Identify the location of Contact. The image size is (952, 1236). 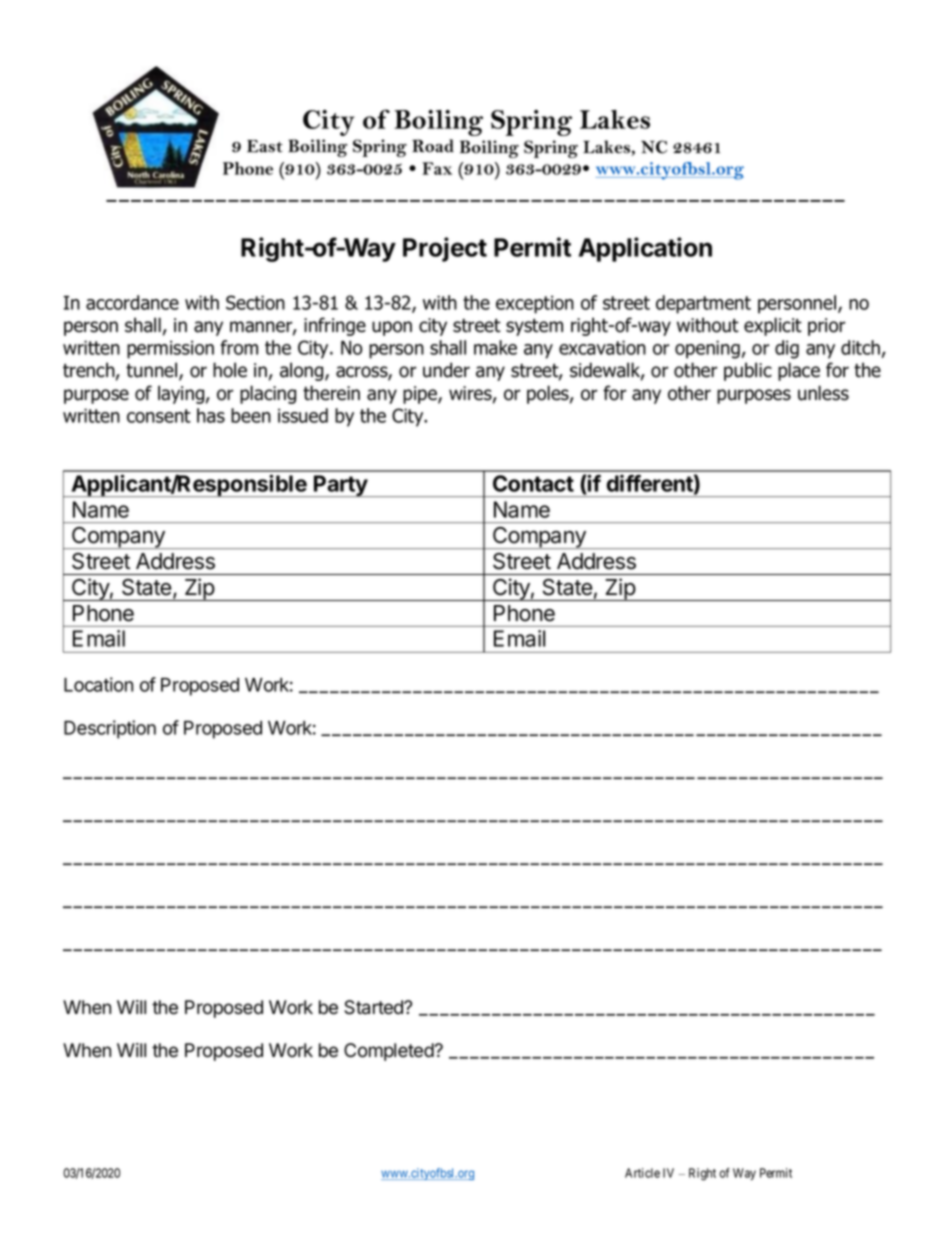
(533, 483).
